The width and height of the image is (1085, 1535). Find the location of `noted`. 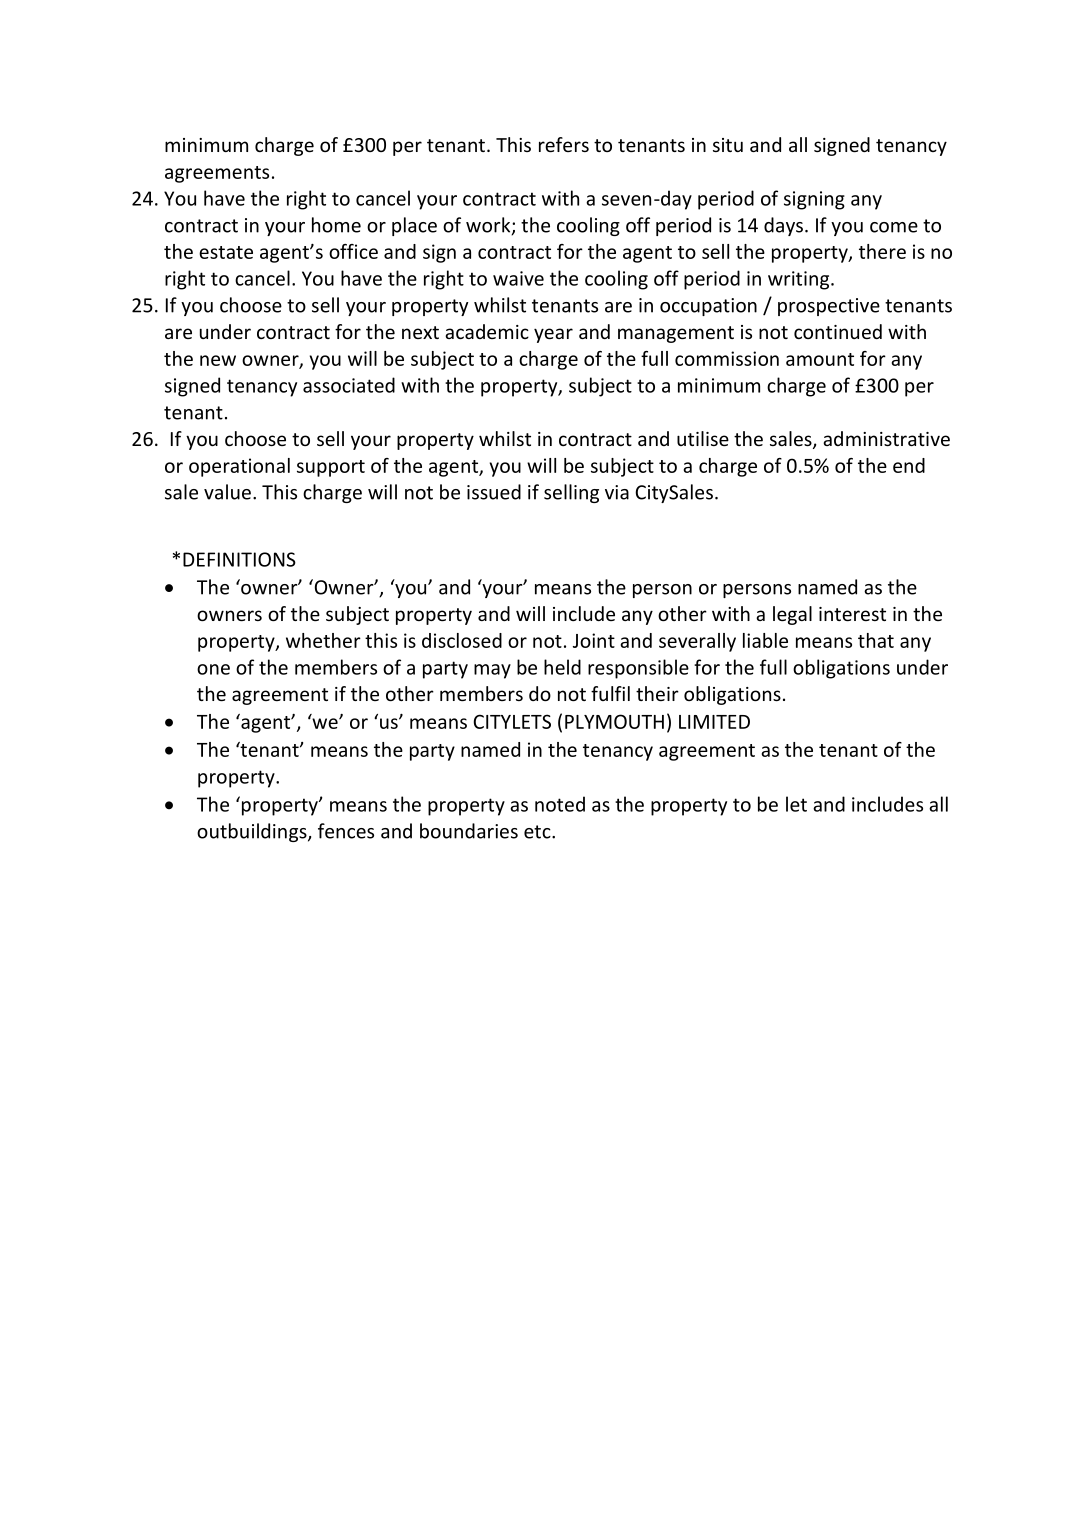

noted is located at coordinates (560, 804).
